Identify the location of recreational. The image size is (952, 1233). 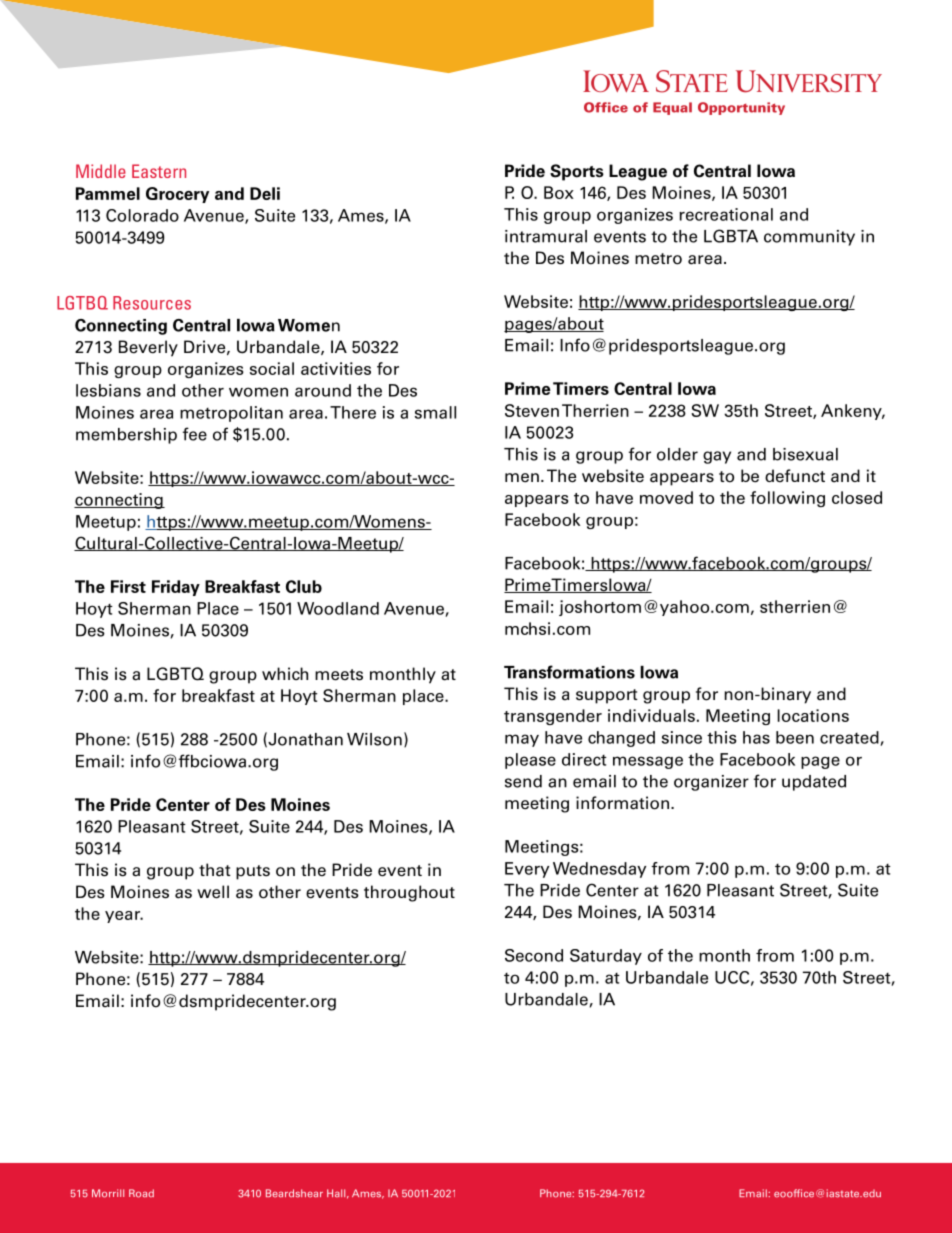
(726, 214).
